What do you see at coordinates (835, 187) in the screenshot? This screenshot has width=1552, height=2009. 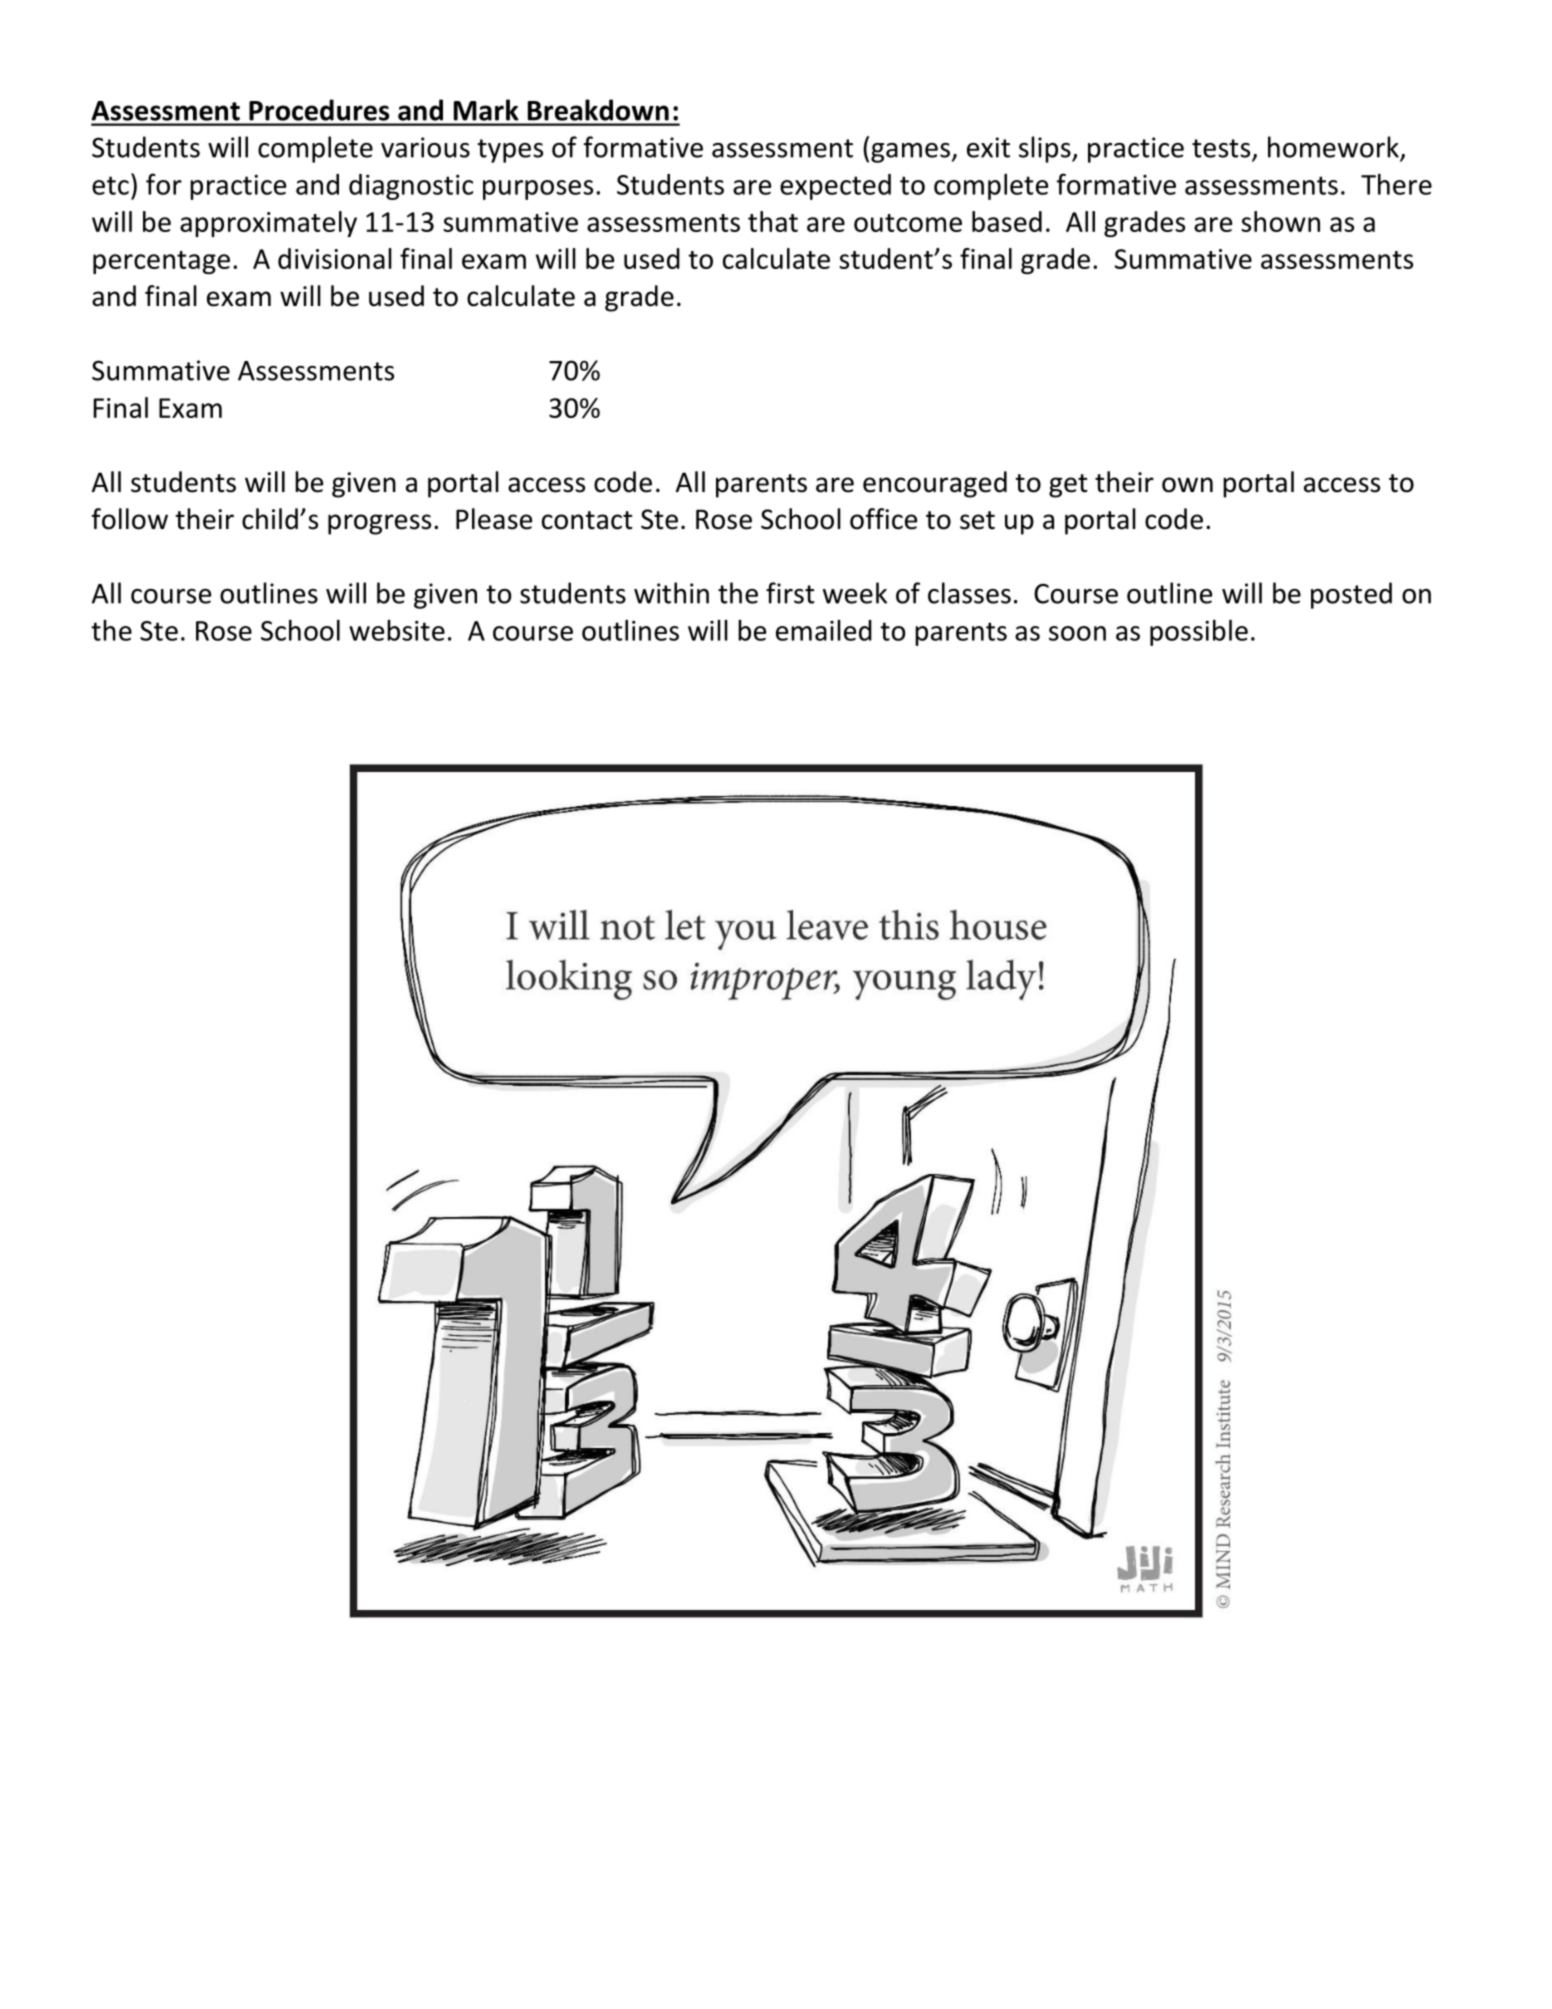 I see `expected` at bounding box center [835, 187].
